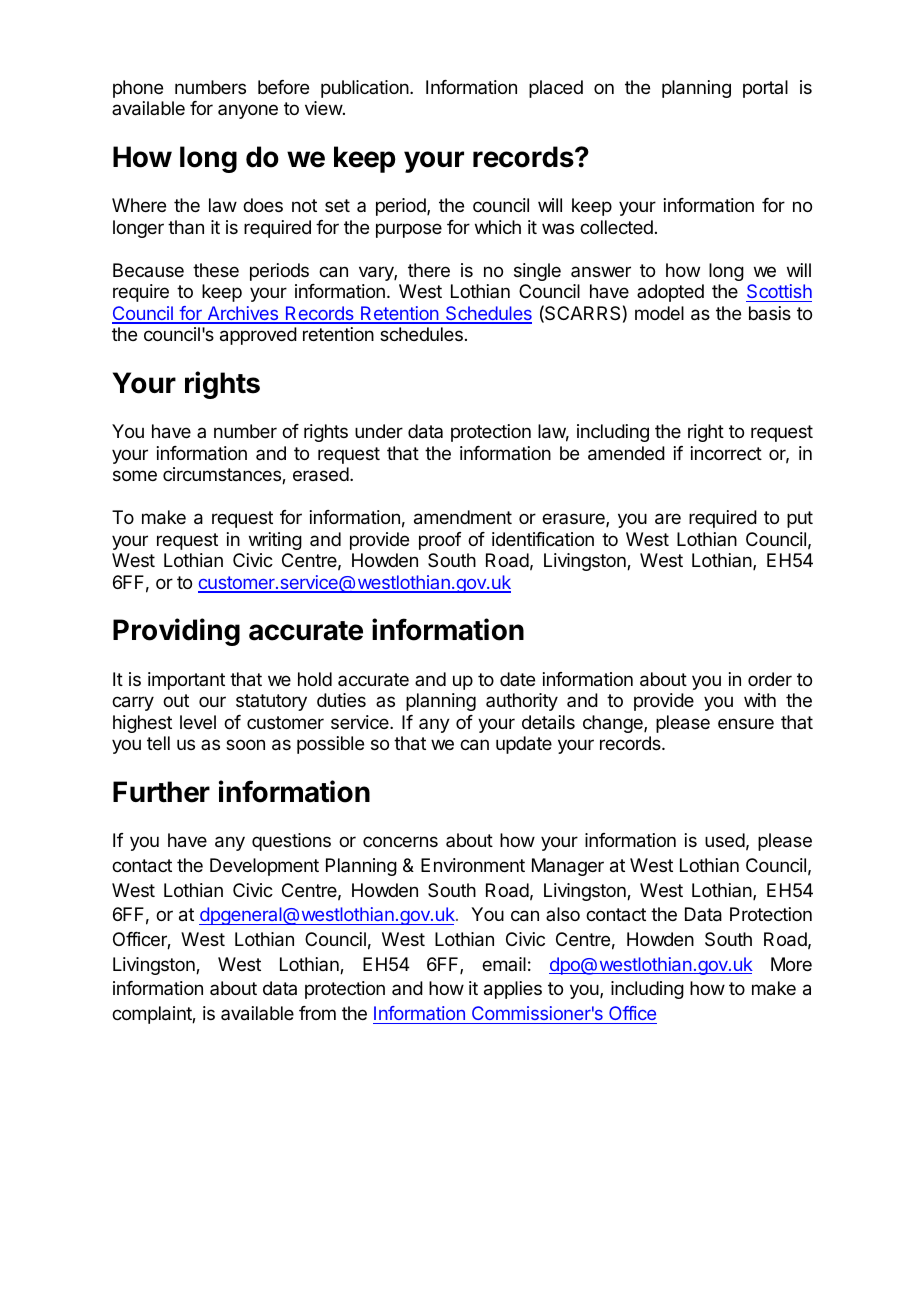 The image size is (924, 1308). What do you see at coordinates (248, 111) in the image?
I see `anyone` at bounding box center [248, 111].
